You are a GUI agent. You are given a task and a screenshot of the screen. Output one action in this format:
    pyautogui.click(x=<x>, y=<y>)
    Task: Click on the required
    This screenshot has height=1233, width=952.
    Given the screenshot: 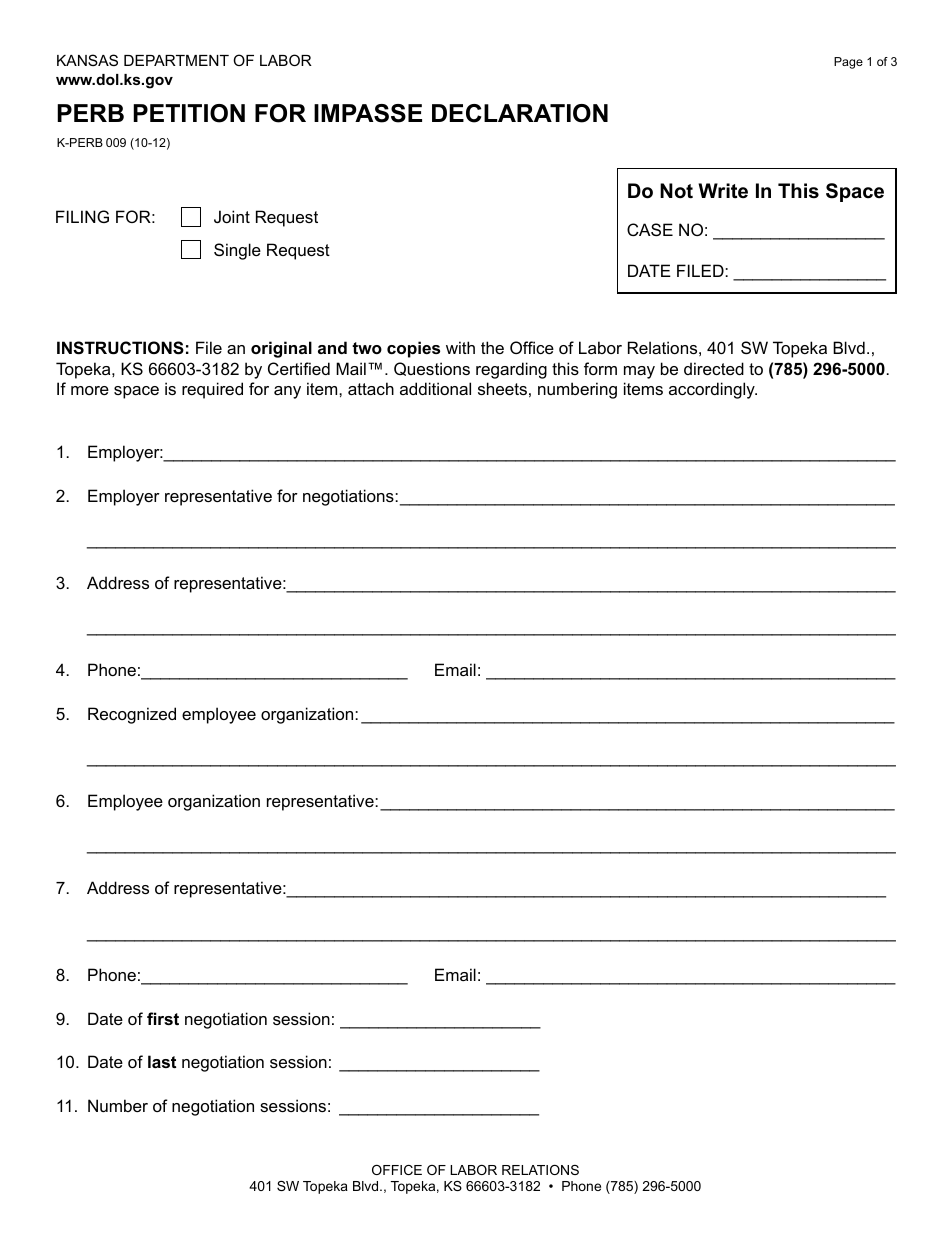 What is the action you would take?
    pyautogui.click(x=212, y=390)
